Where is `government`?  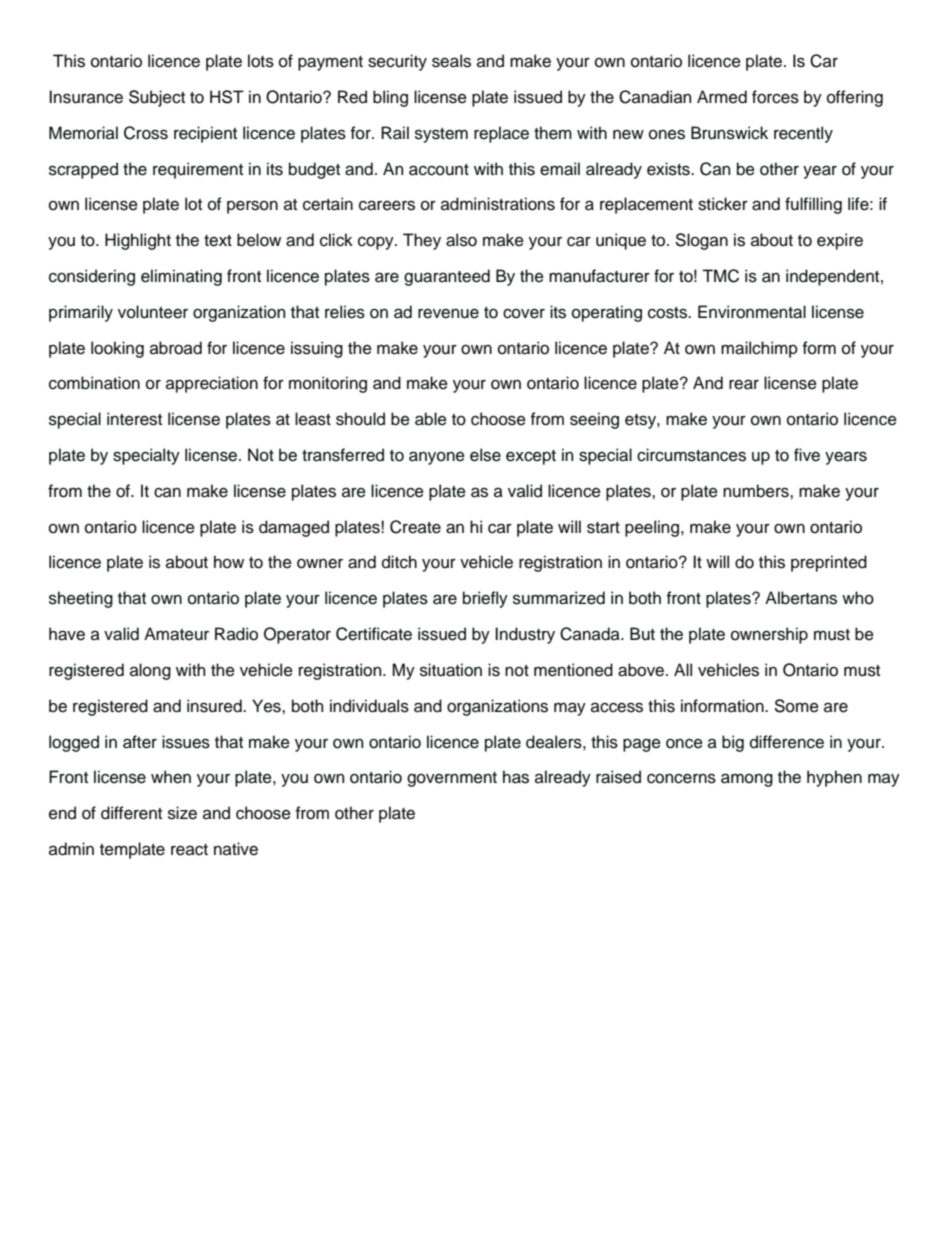 government is located at coordinates (452, 779).
